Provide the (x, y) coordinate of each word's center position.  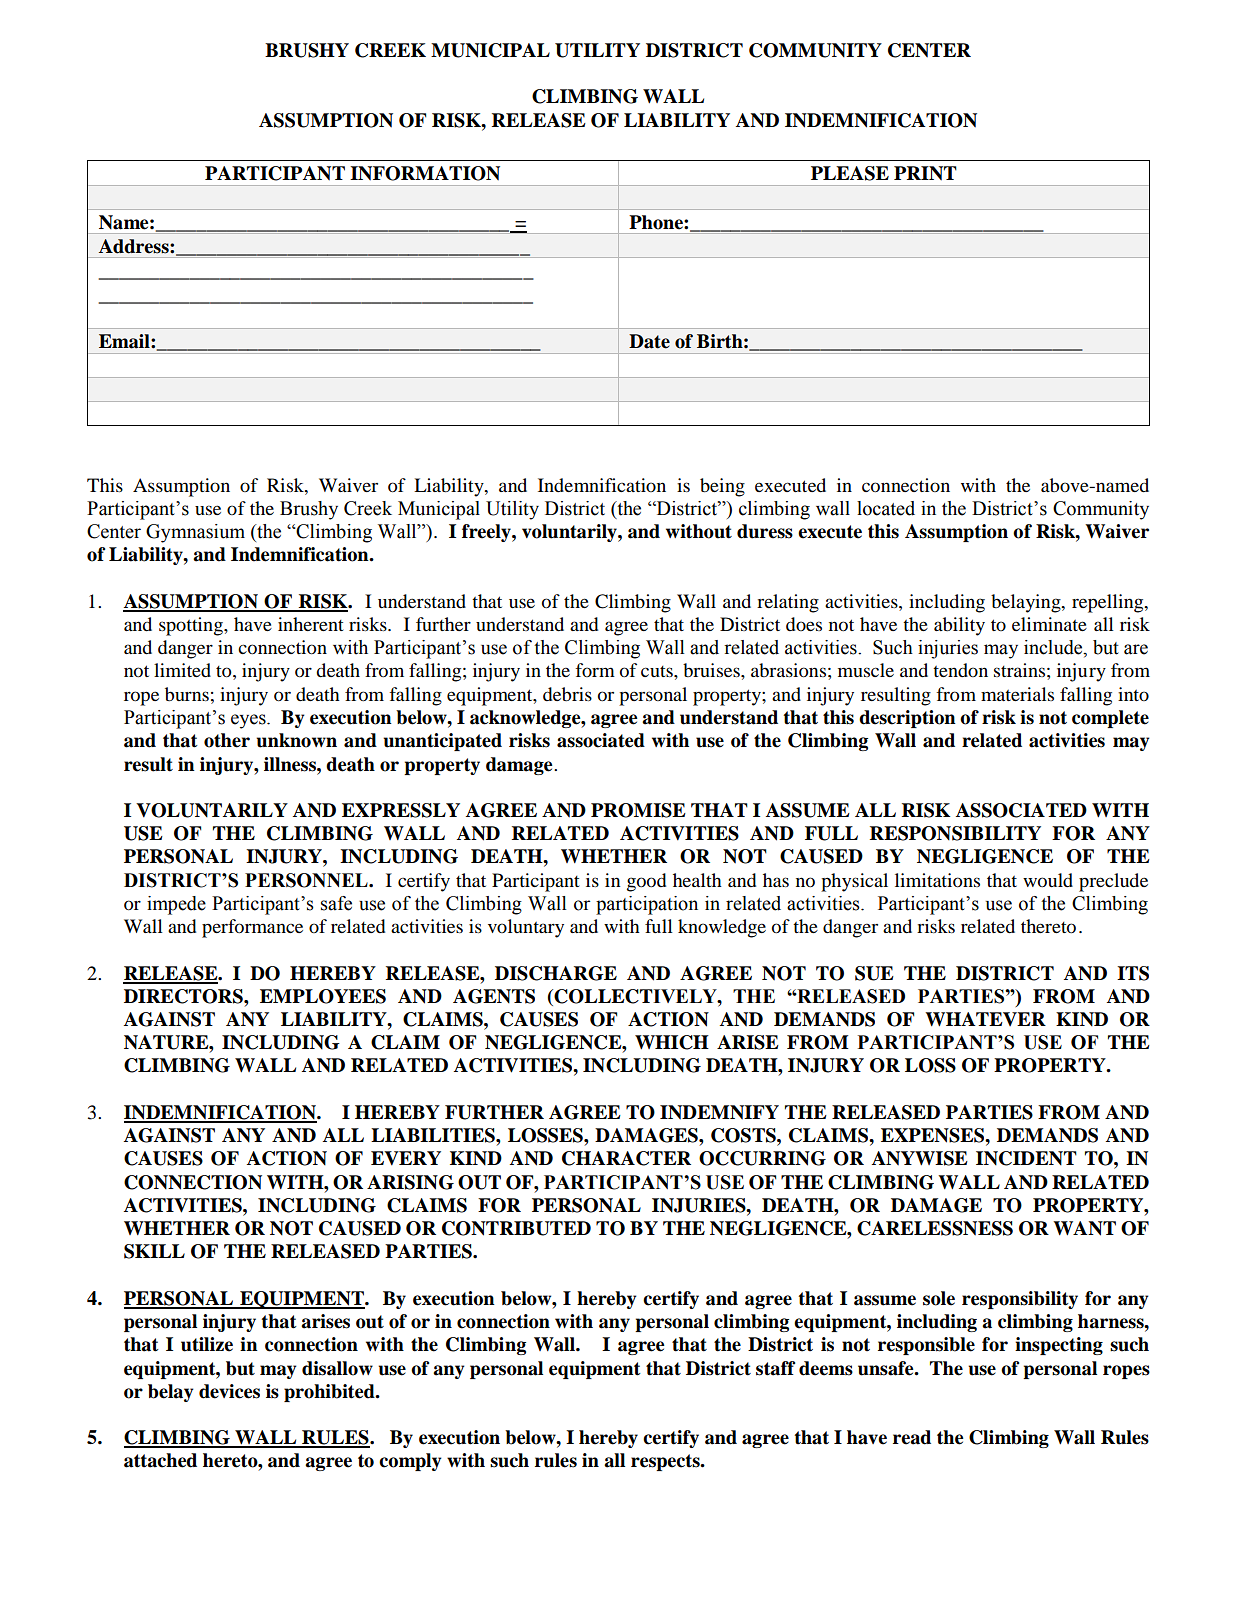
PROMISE (638, 810)
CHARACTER (626, 1158)
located (886, 508)
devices (229, 1391)
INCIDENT (1026, 1158)
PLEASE (850, 173)
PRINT (925, 173)
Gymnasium (195, 533)
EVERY (406, 1158)
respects (666, 1462)
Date (649, 341)
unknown (296, 740)
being (722, 487)
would (1048, 880)
